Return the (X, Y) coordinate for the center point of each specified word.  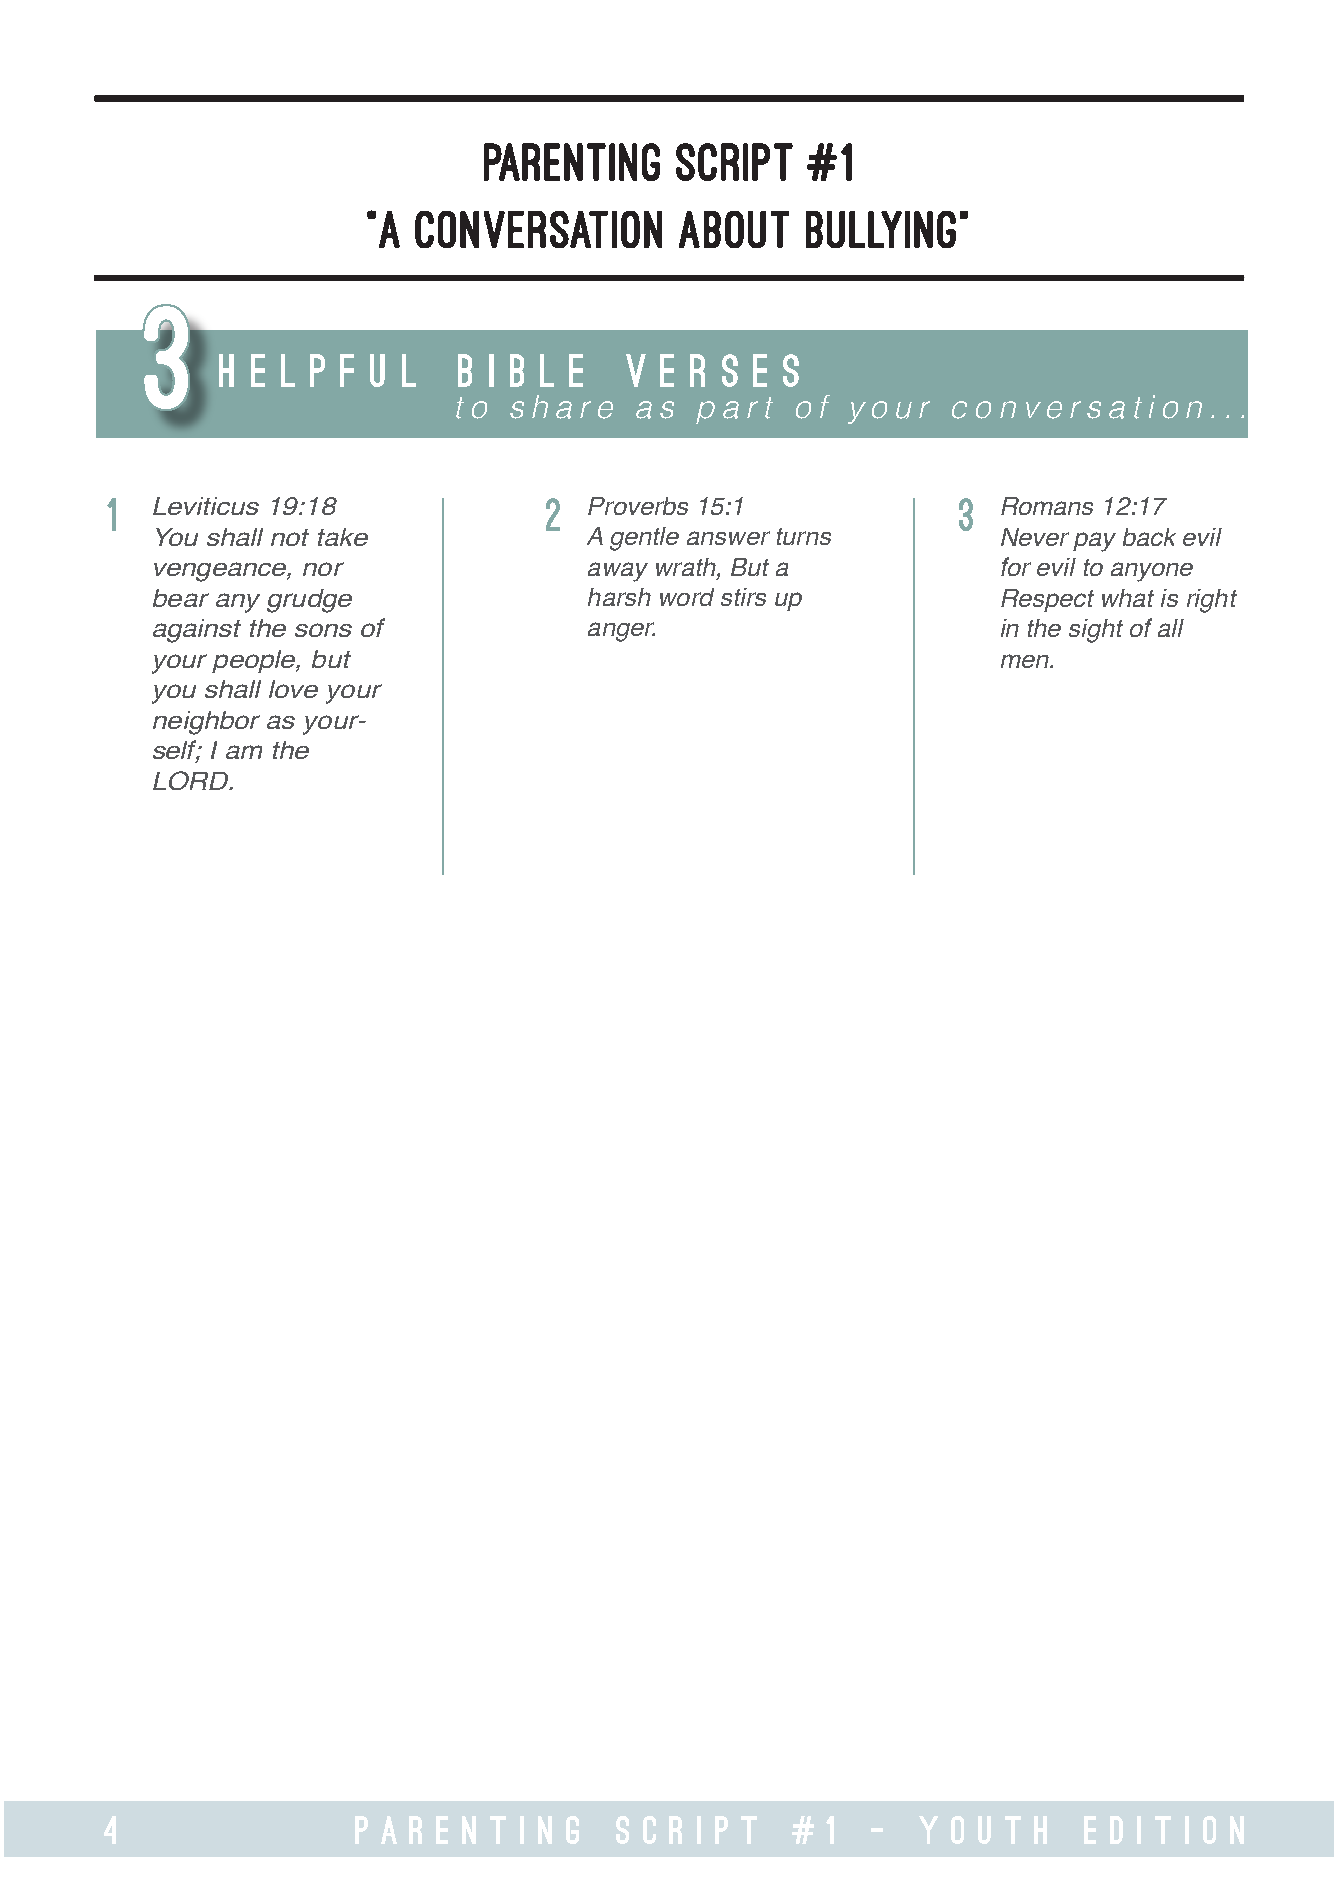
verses (712, 370)
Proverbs (638, 506)
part (734, 410)
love (293, 689)
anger (621, 632)
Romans (1047, 506)
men (1026, 661)
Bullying (881, 229)
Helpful (317, 370)
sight (1096, 631)
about (734, 229)
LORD (192, 780)
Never (1035, 537)
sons (323, 630)
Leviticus (206, 506)
